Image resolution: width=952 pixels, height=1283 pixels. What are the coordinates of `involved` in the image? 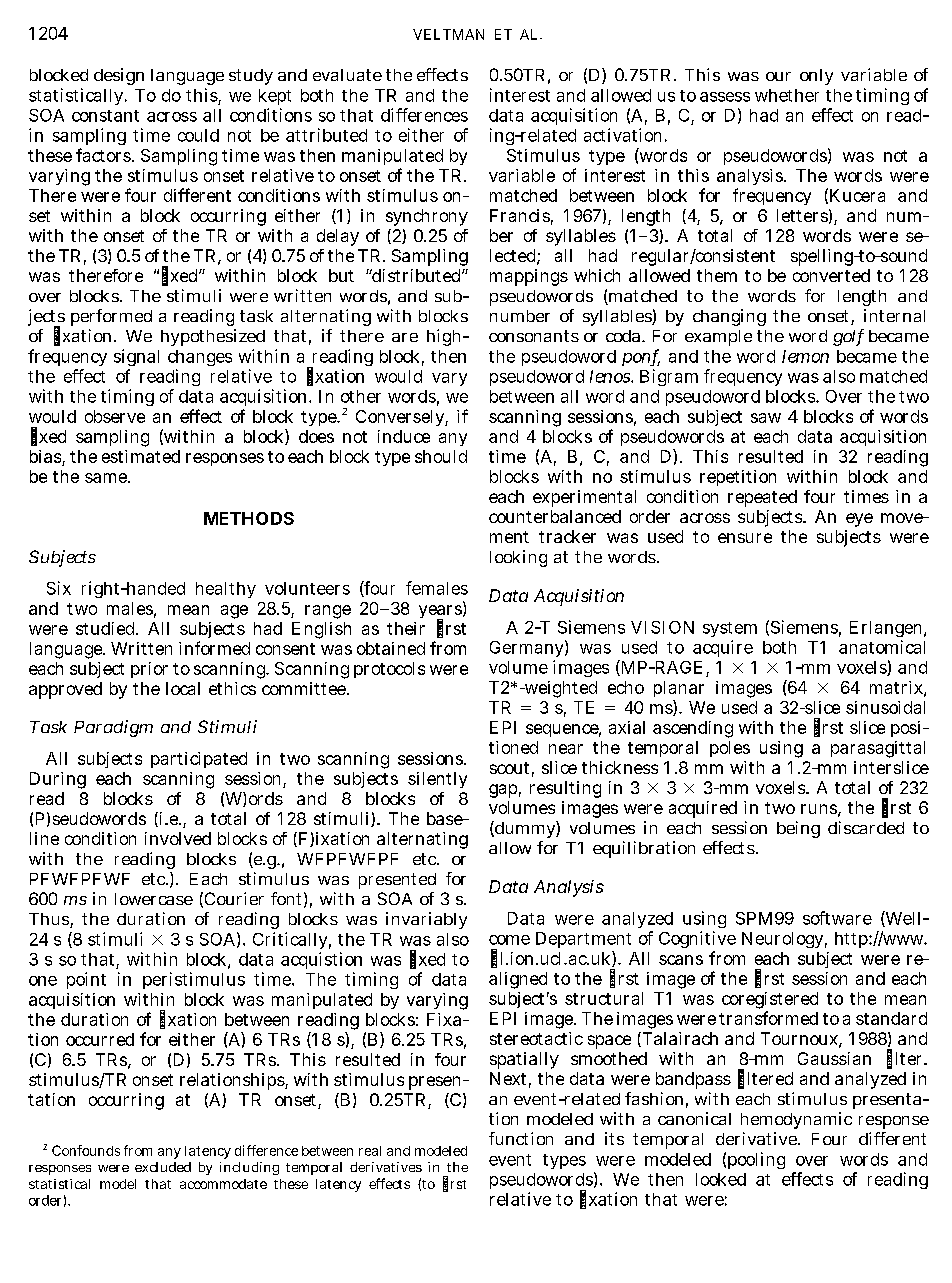 It's located at (178, 838).
